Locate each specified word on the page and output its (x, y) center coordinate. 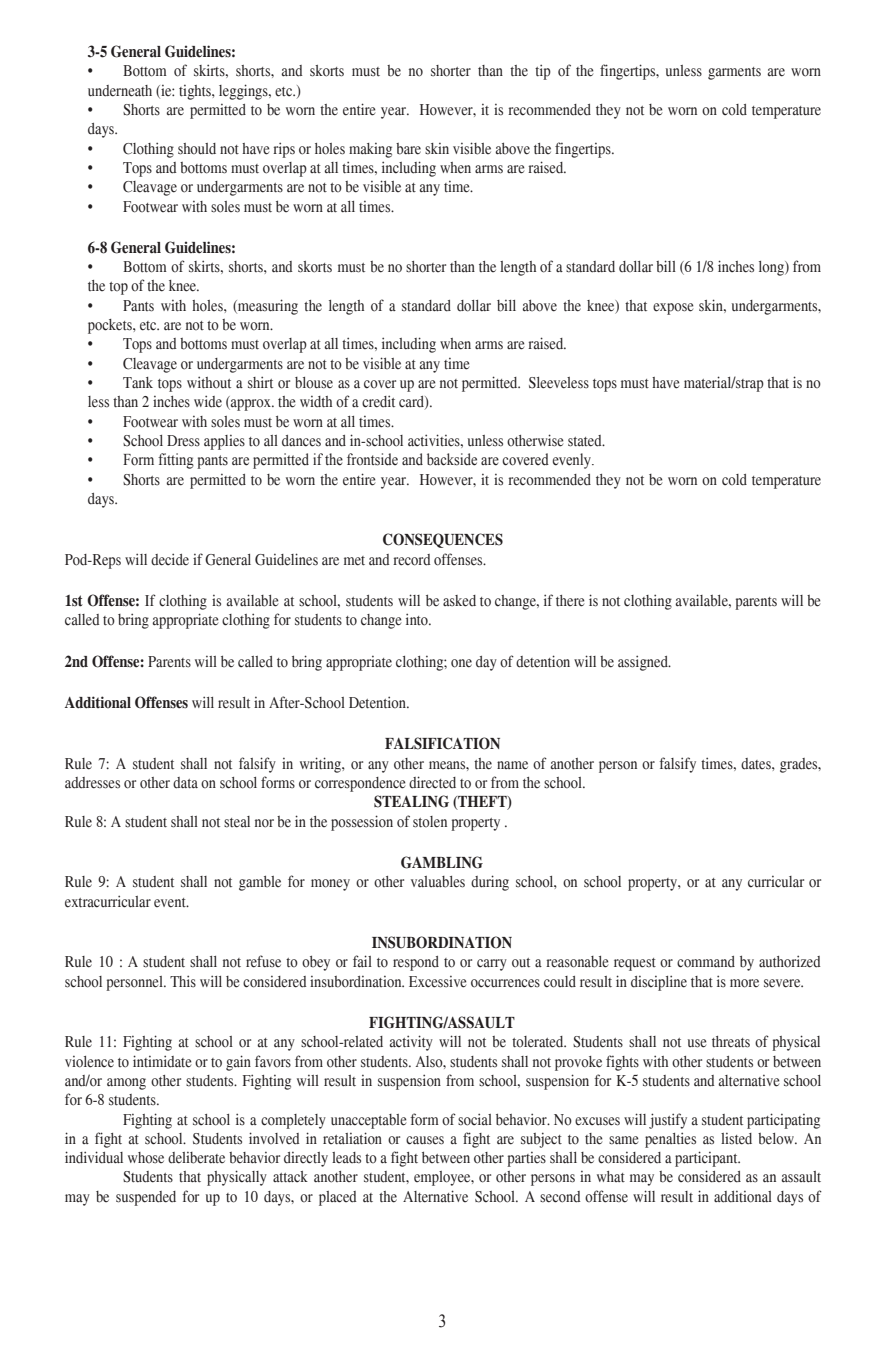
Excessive (438, 982)
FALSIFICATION (442, 743)
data (185, 783)
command (706, 962)
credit (378, 401)
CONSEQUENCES (443, 540)
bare (408, 149)
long (772, 268)
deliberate (196, 1158)
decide (170, 559)
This (183, 981)
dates (757, 764)
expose (673, 309)
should (197, 149)
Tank (138, 382)
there (570, 601)
